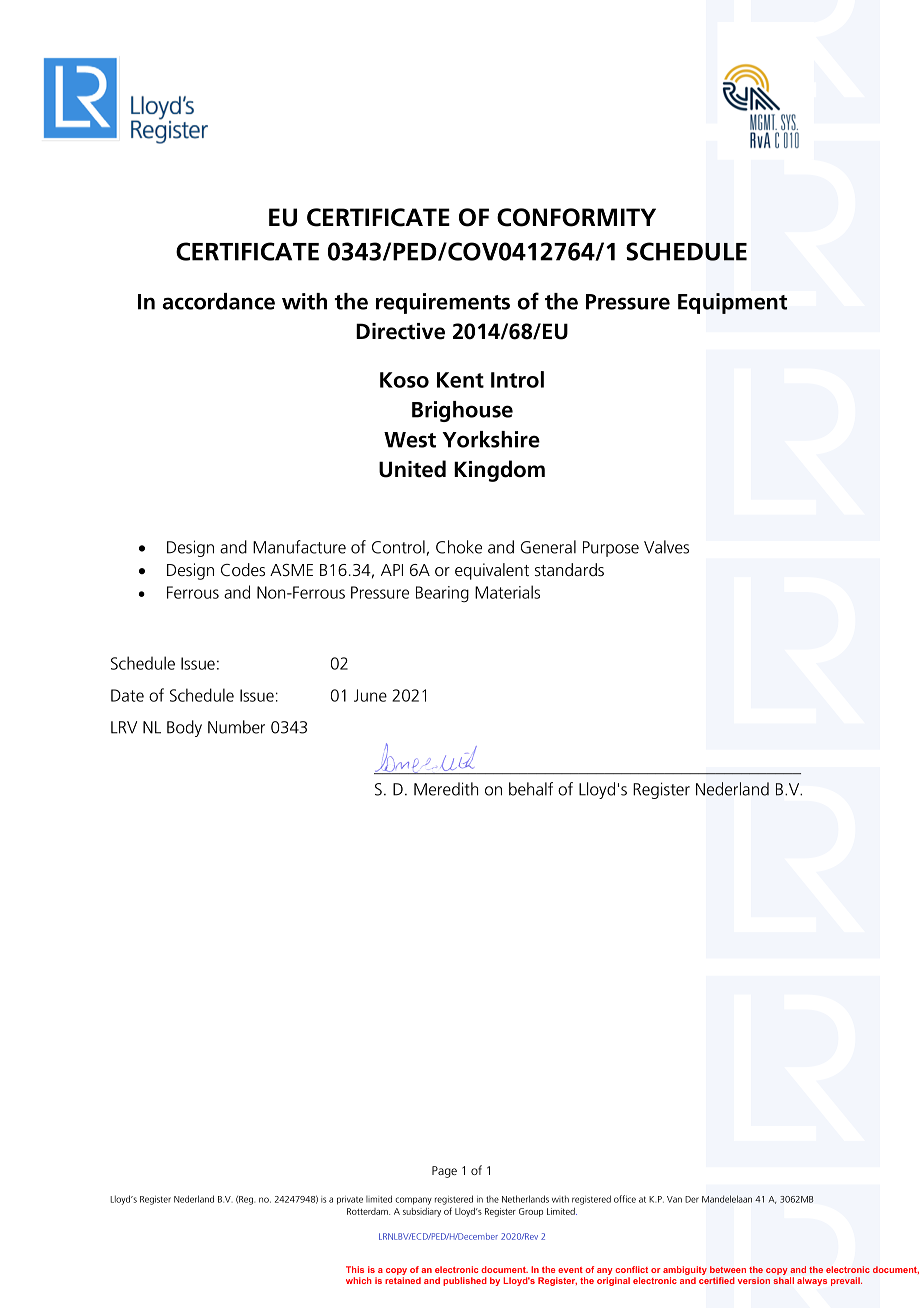  Describe the element at coordinates (492, 571) in the page. I see `equivalent` at that location.
